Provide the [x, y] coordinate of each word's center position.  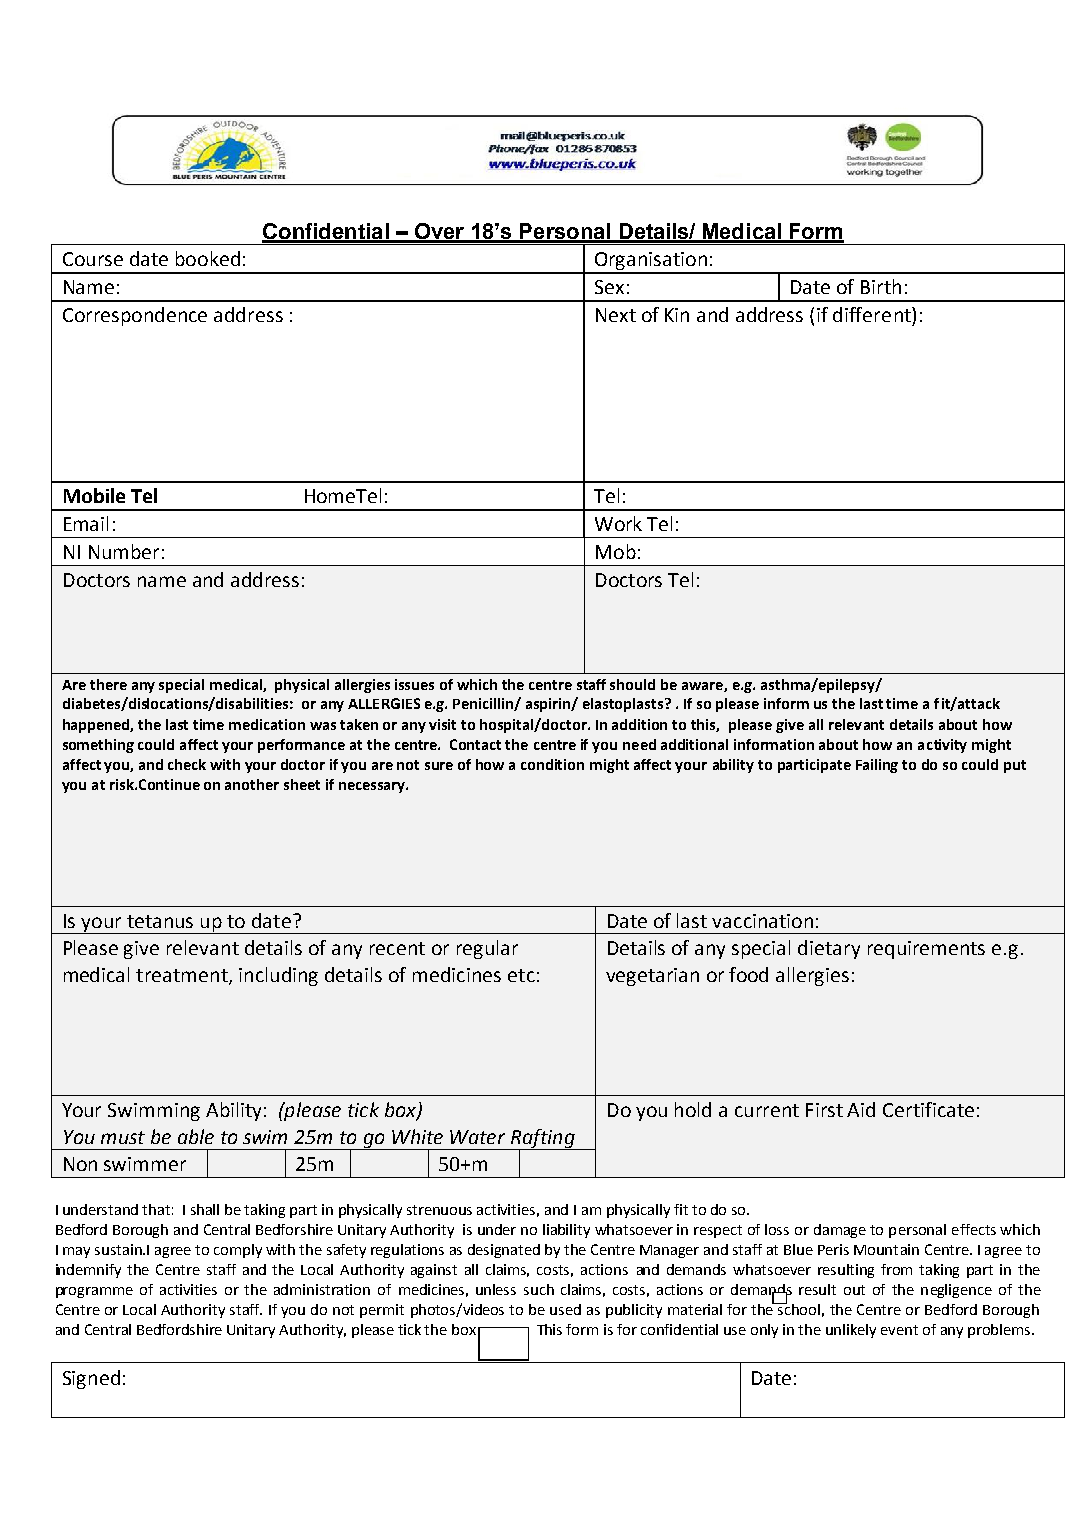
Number [124, 551]
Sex [609, 287]
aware [703, 687]
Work [618, 523]
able [196, 1136]
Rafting [542, 1139]
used [565, 1309]
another [252, 784]
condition [552, 764]
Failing [877, 766]
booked [208, 258]
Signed [91, 1379]
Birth [881, 286]
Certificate [928, 1109]
